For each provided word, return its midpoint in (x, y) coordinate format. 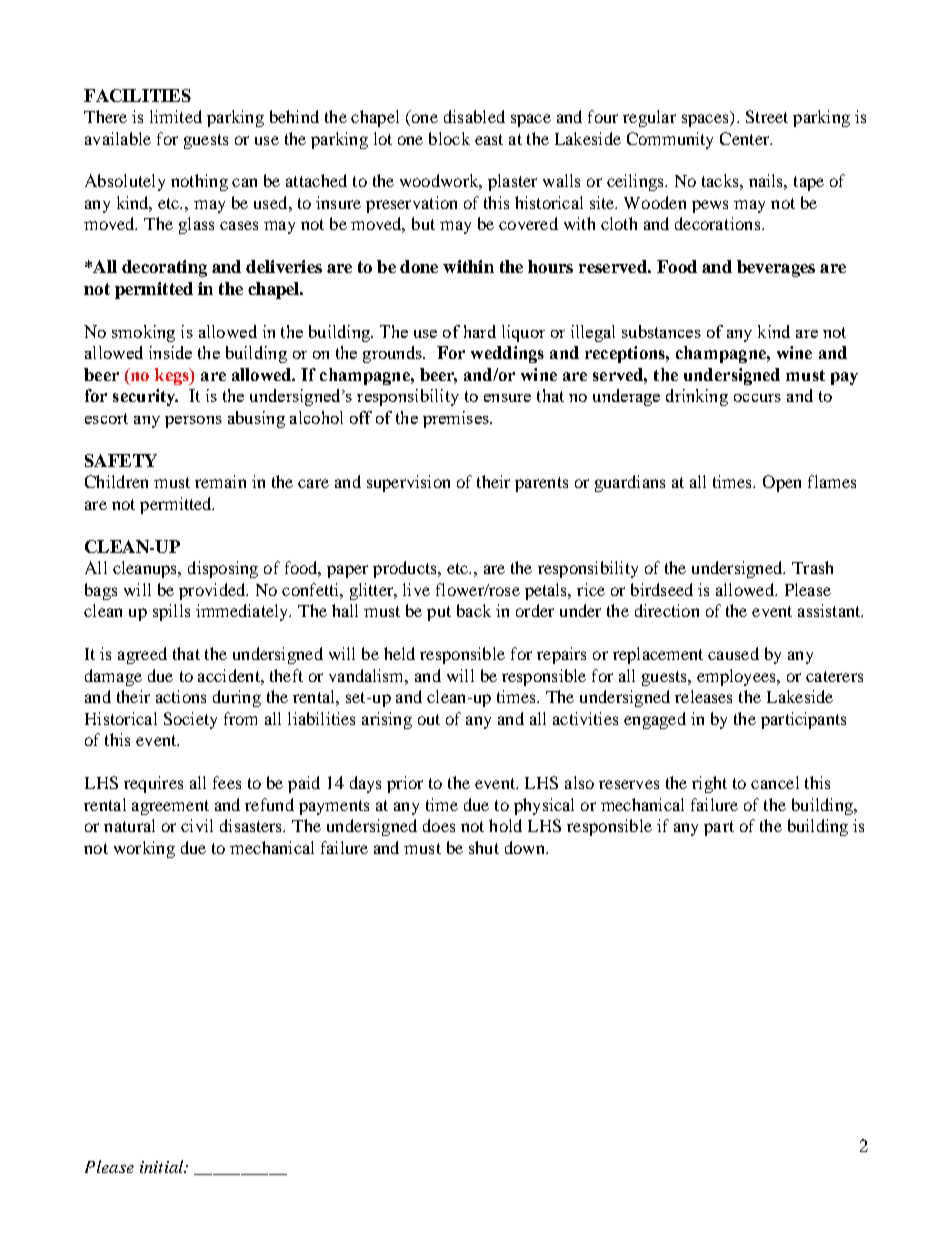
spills (171, 612)
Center (746, 138)
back (474, 610)
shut (484, 847)
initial (162, 1166)
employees (738, 677)
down (526, 847)
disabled (474, 116)
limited (176, 116)
